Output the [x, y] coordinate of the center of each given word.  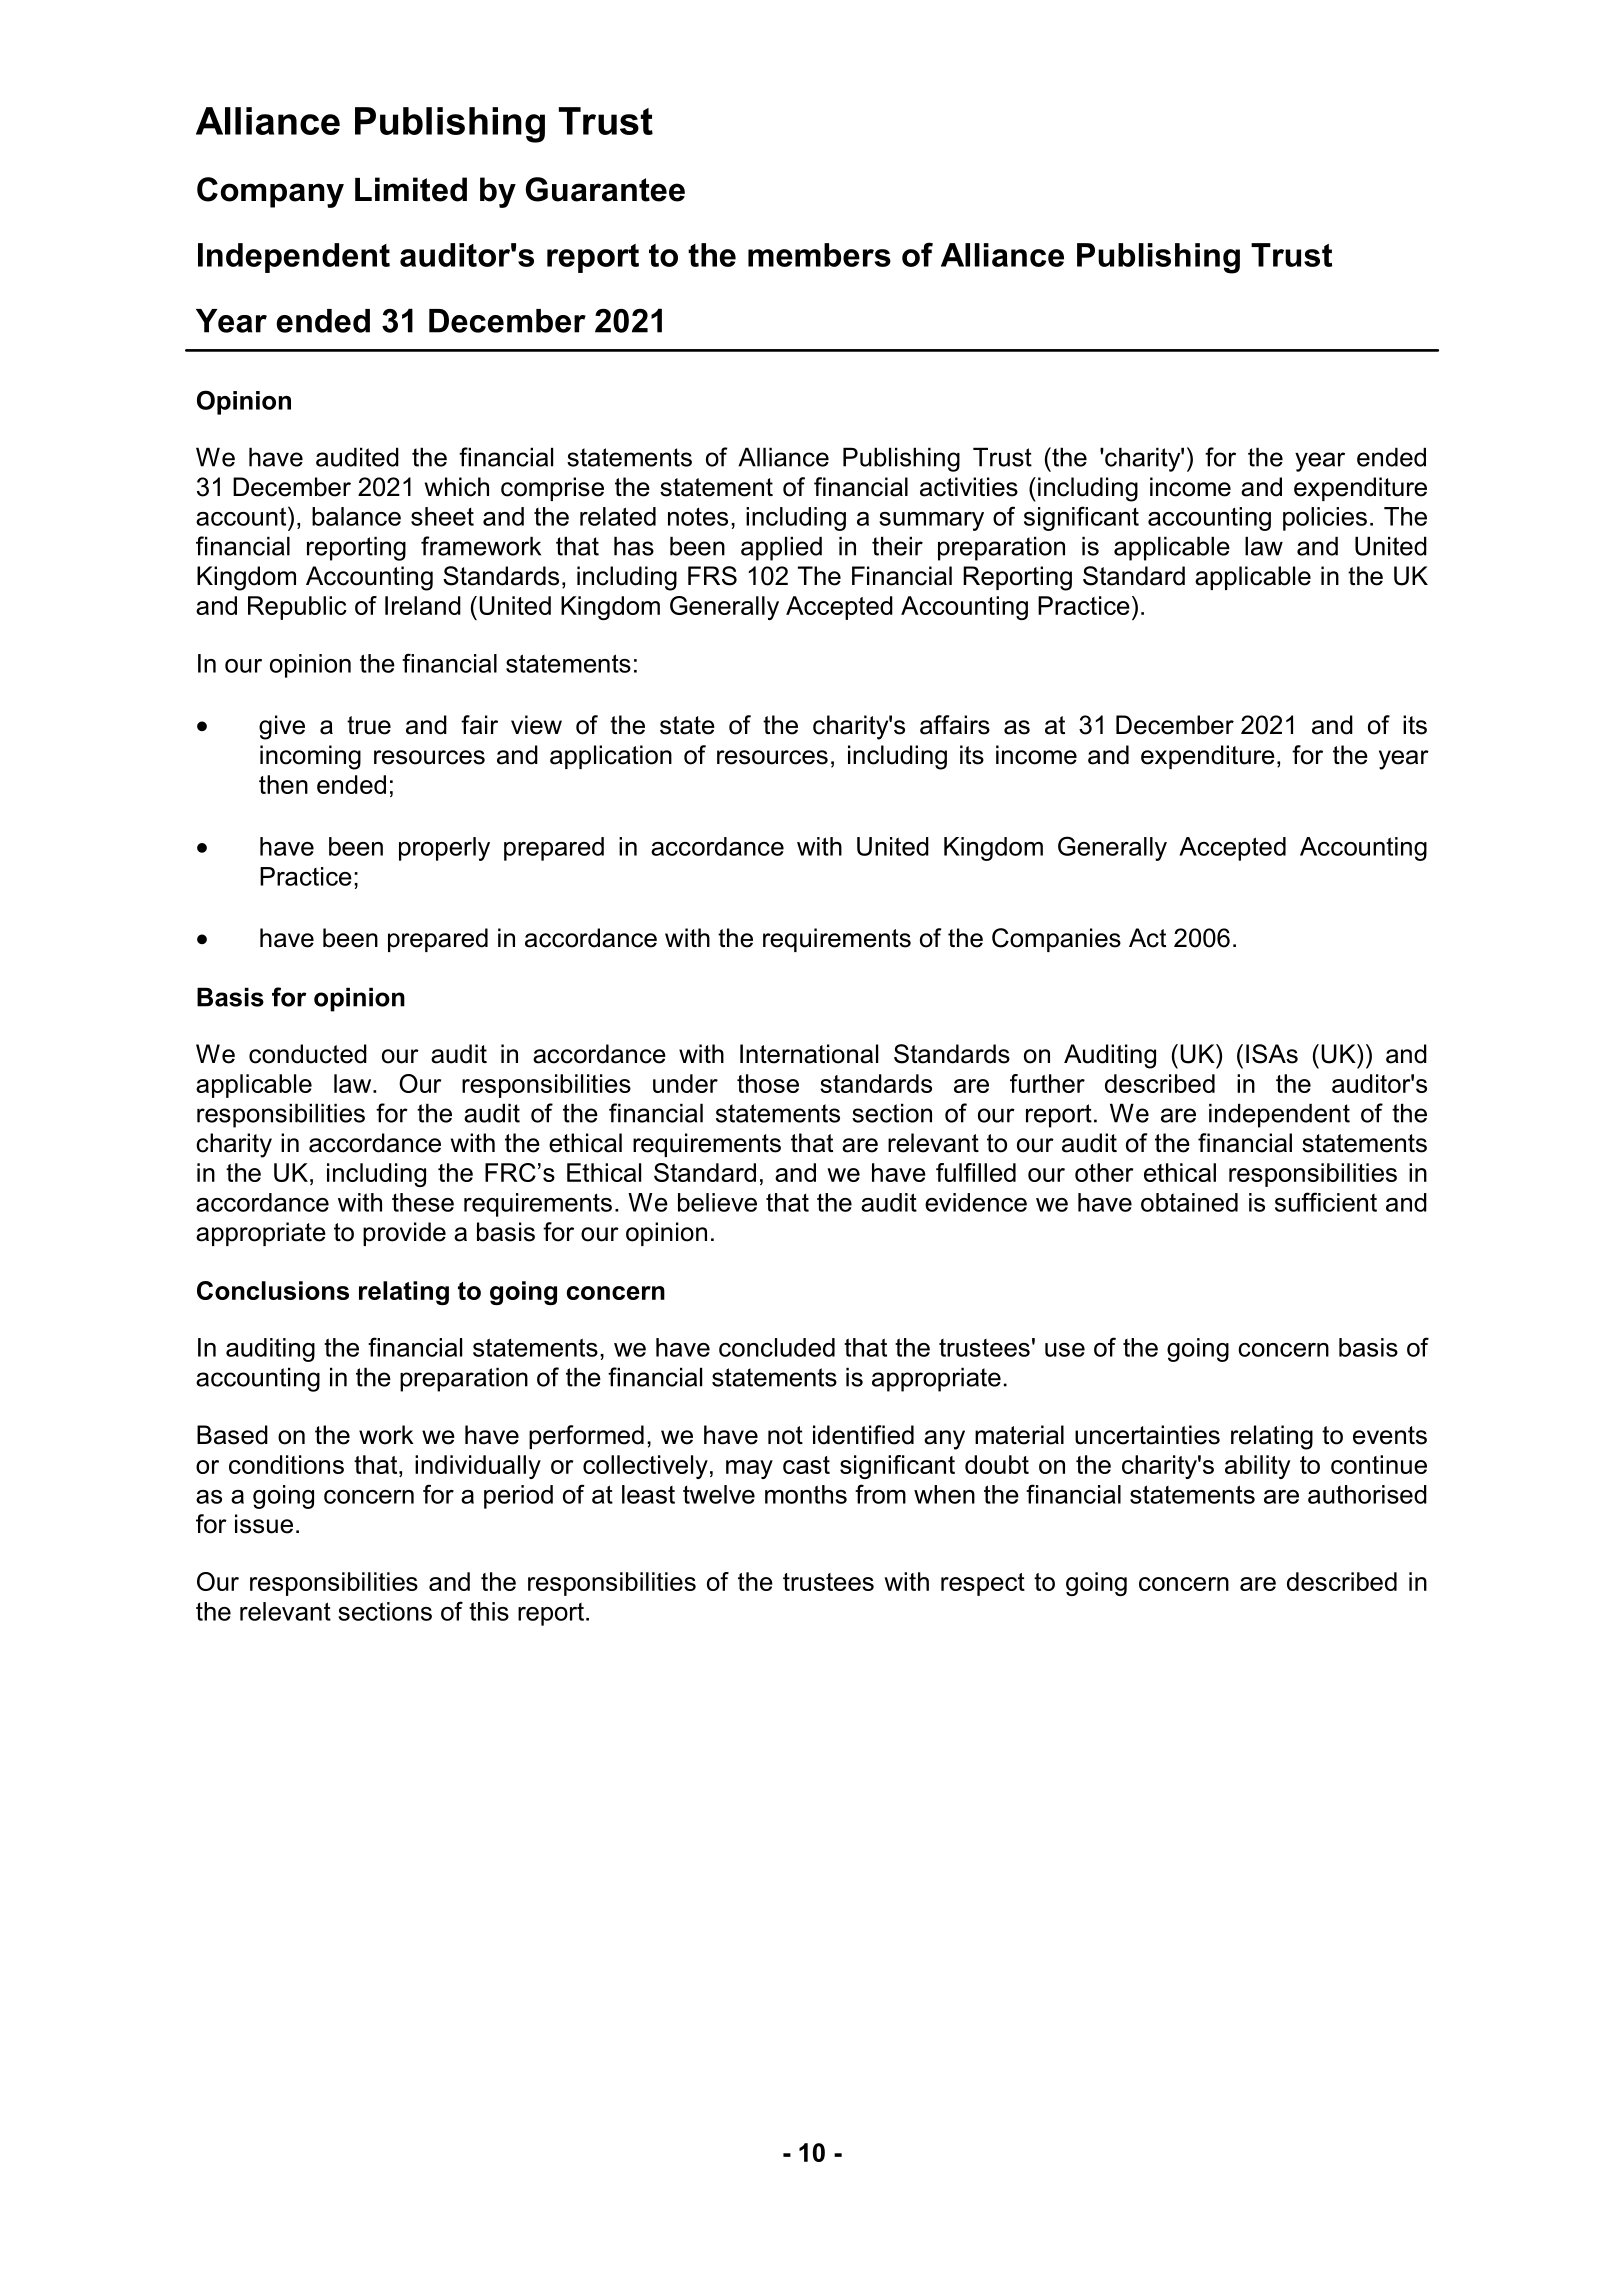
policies [1325, 519]
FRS [712, 576]
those [768, 1083]
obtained [1189, 1202]
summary [931, 521]
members [819, 255]
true [369, 725]
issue [264, 1524]
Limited [411, 189]
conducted [308, 1054]
